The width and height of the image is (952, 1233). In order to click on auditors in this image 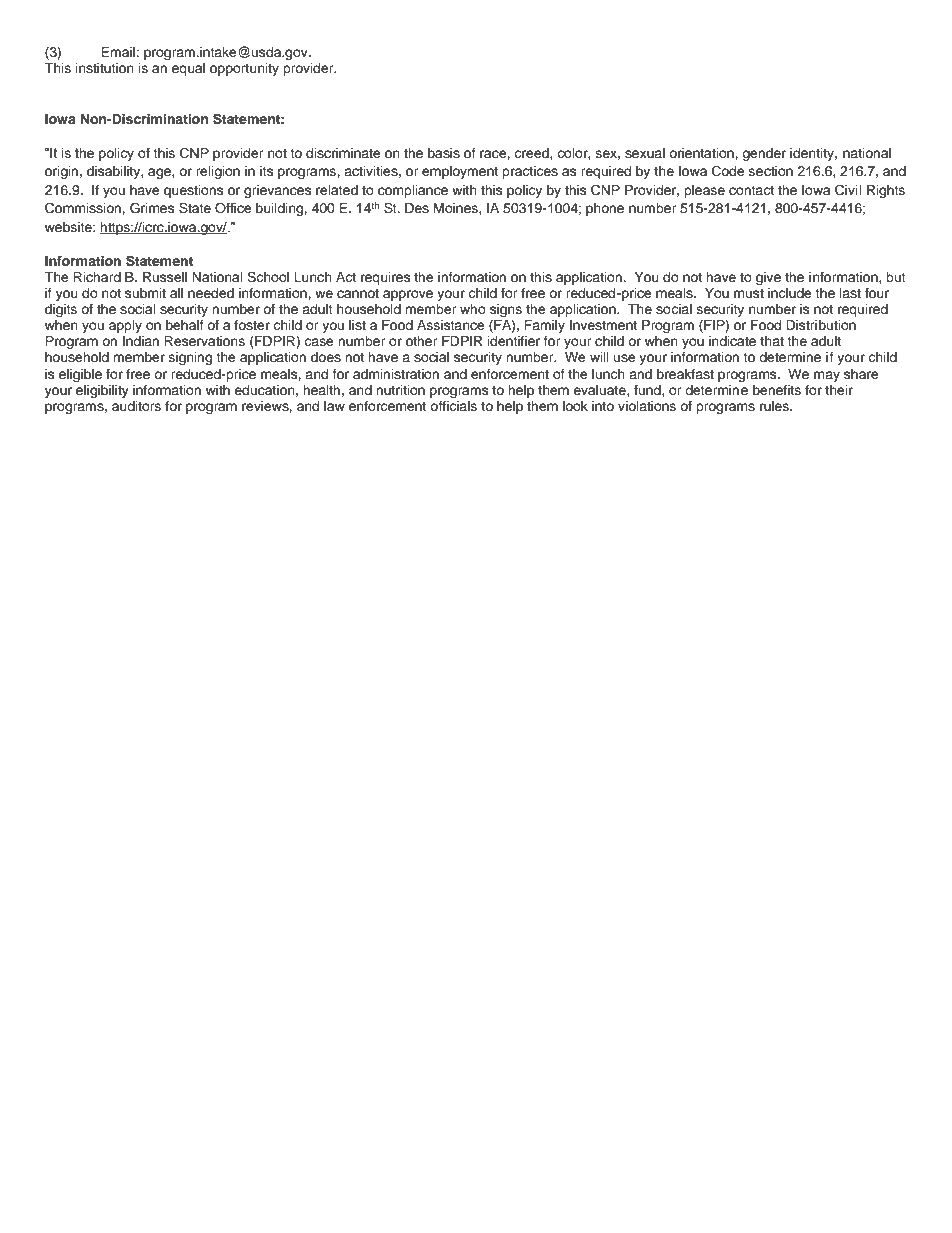, I will do `click(136, 406)`.
